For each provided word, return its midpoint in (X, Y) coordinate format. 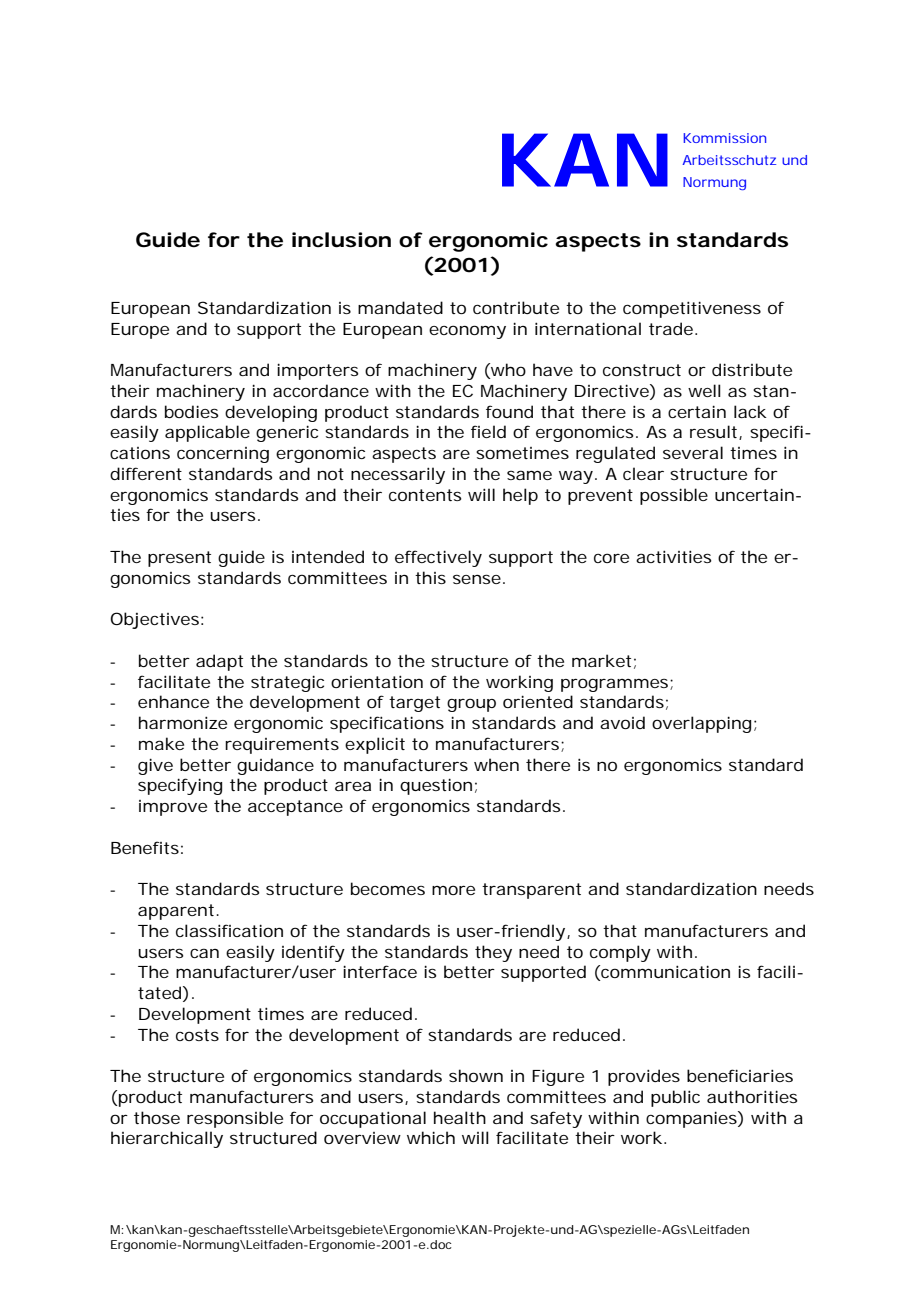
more (453, 890)
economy (467, 332)
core (611, 558)
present (179, 559)
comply (620, 953)
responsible (235, 1119)
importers (317, 371)
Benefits (145, 847)
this (430, 577)
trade (671, 328)
